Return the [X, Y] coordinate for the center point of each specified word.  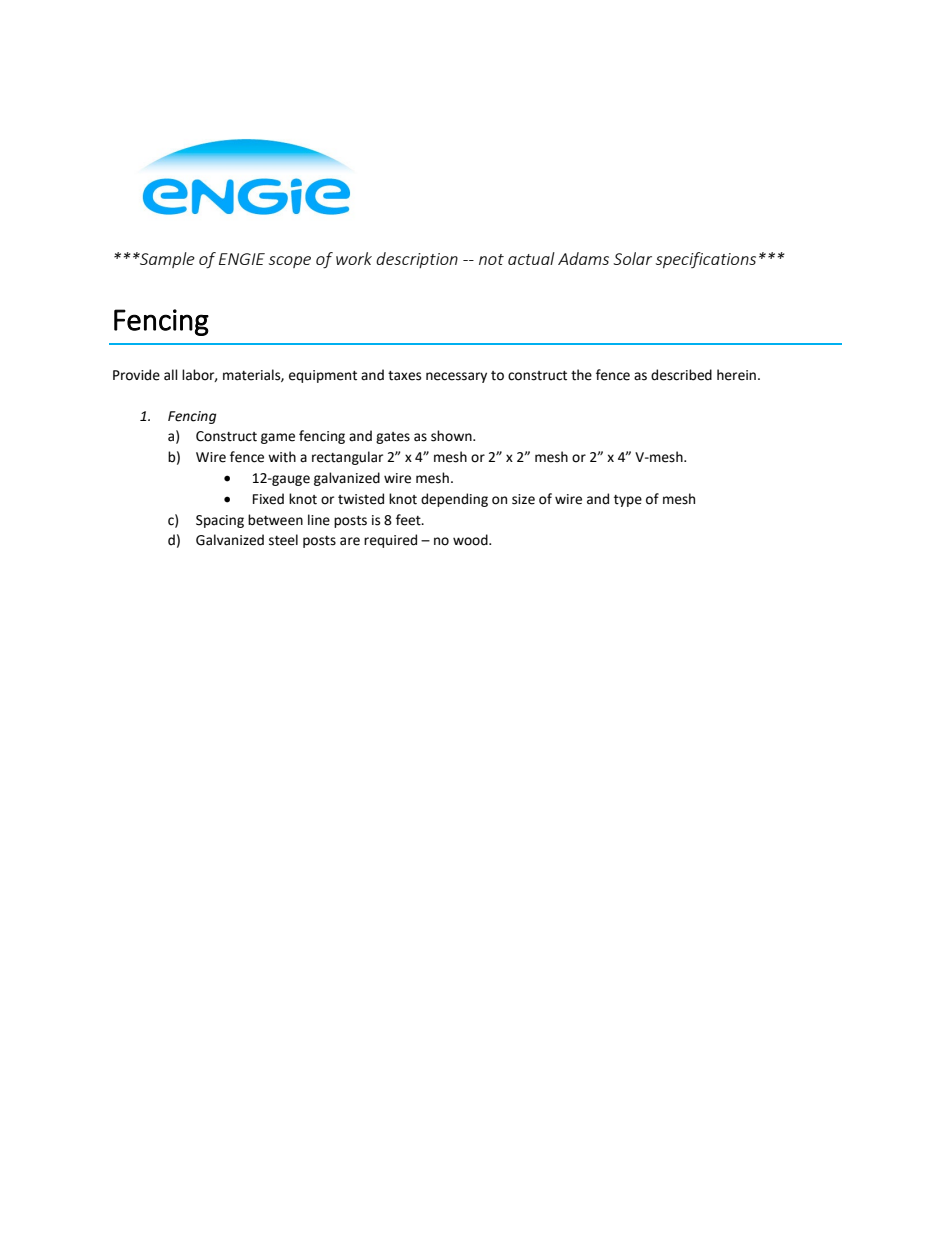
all [171, 375]
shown [452, 436]
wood [471, 540]
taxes [404, 376]
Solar [632, 258]
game [278, 438]
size [523, 499]
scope [290, 262]
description [417, 260]
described [681, 375]
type [628, 501]
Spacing [220, 521]
